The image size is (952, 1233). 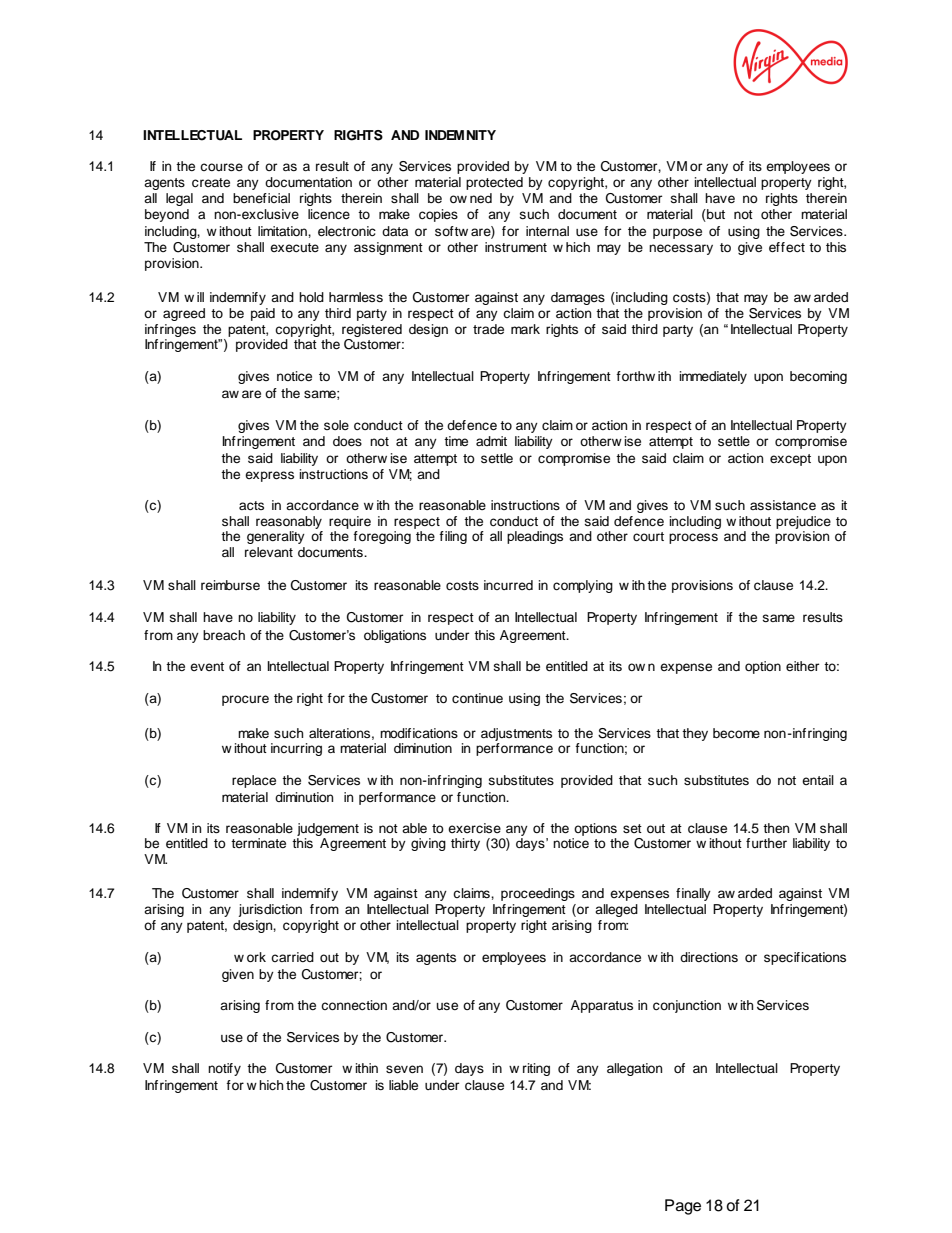 I want to click on ork, so click(x=256, y=957).
